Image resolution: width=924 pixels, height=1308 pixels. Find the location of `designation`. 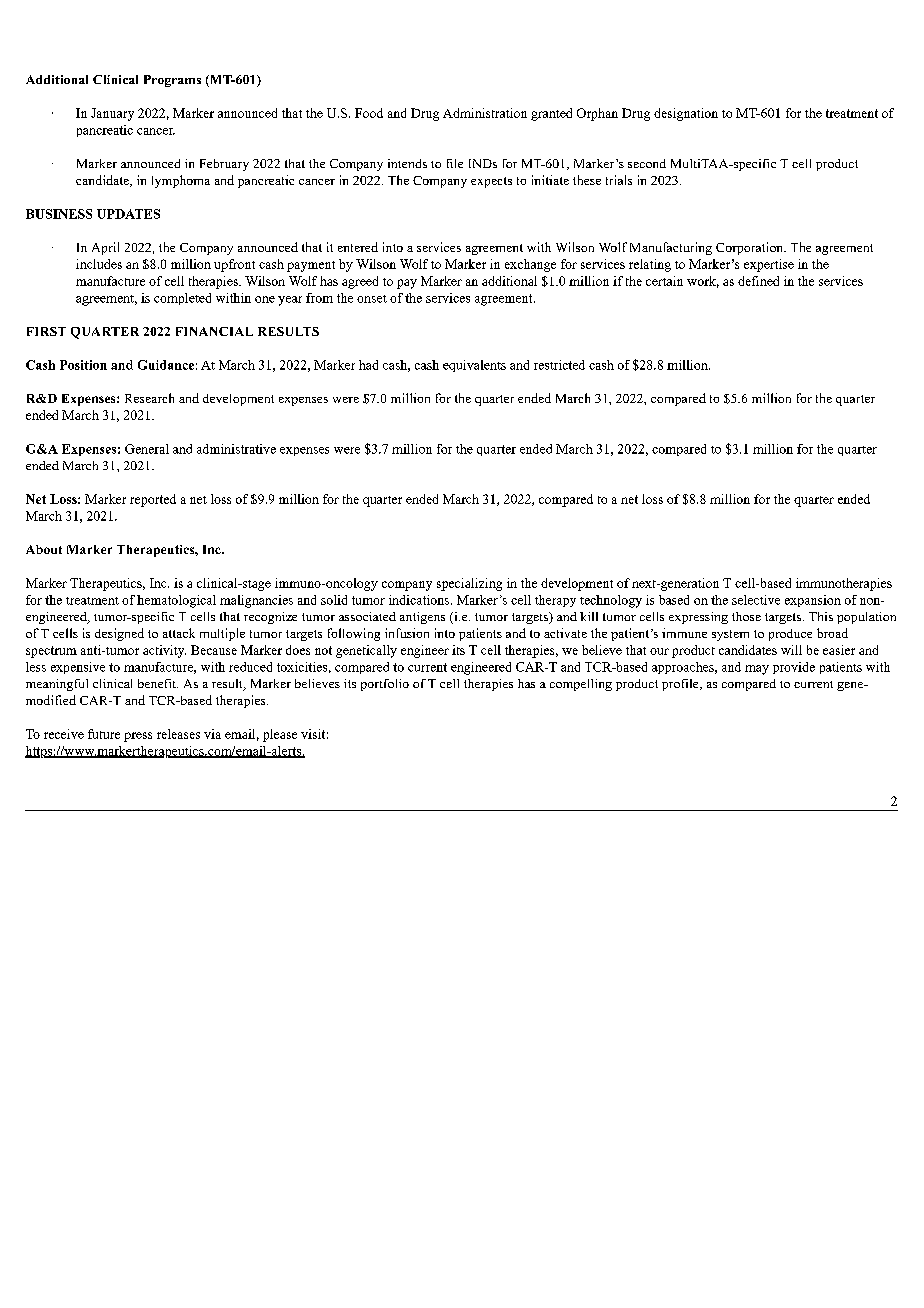

designation is located at coordinates (686, 114).
